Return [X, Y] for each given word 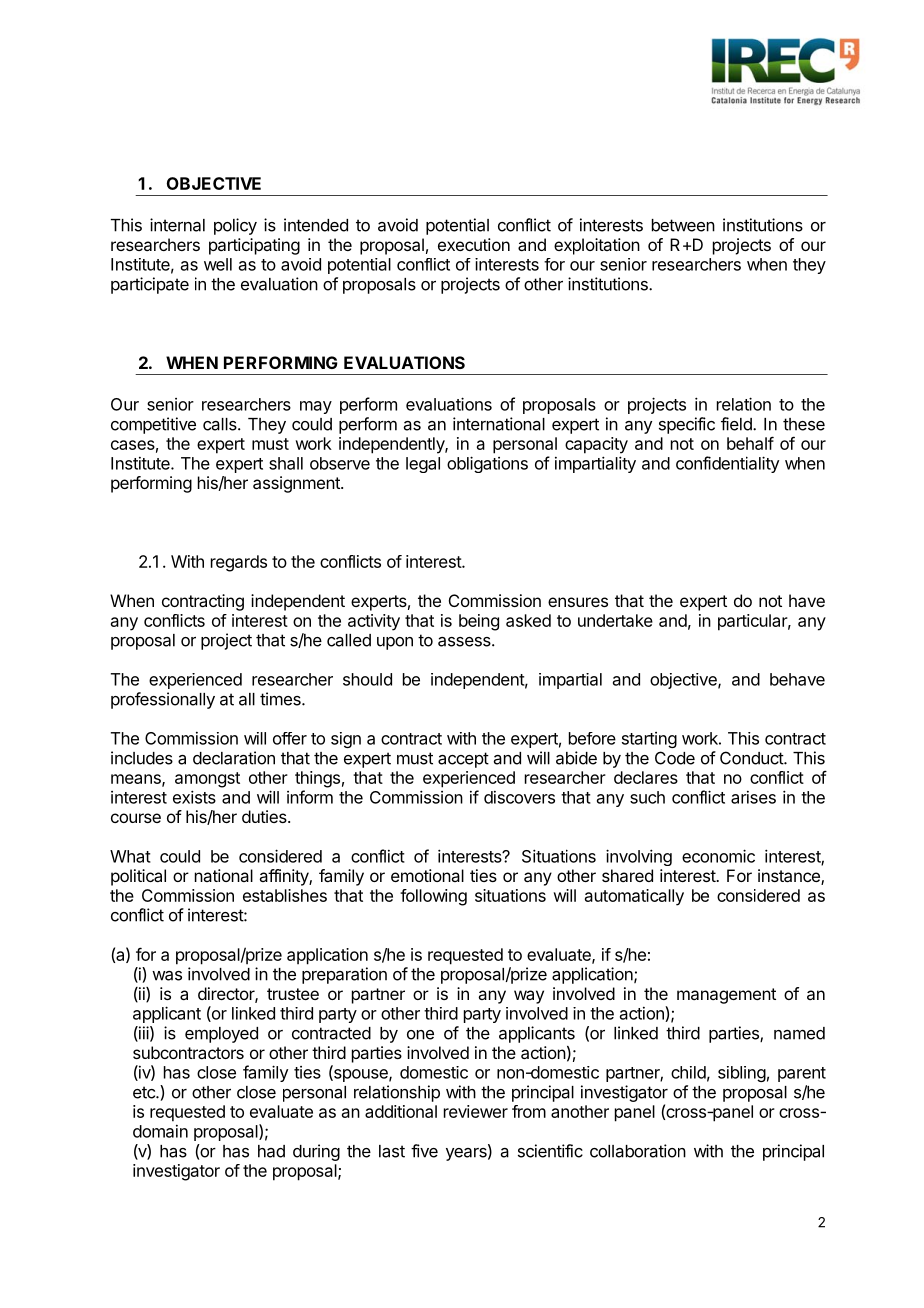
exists [194, 797]
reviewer [476, 1111]
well [218, 264]
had [271, 1151]
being [479, 622]
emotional [427, 875]
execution [474, 244]
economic [718, 856]
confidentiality [727, 464]
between [683, 225]
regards [239, 563]
